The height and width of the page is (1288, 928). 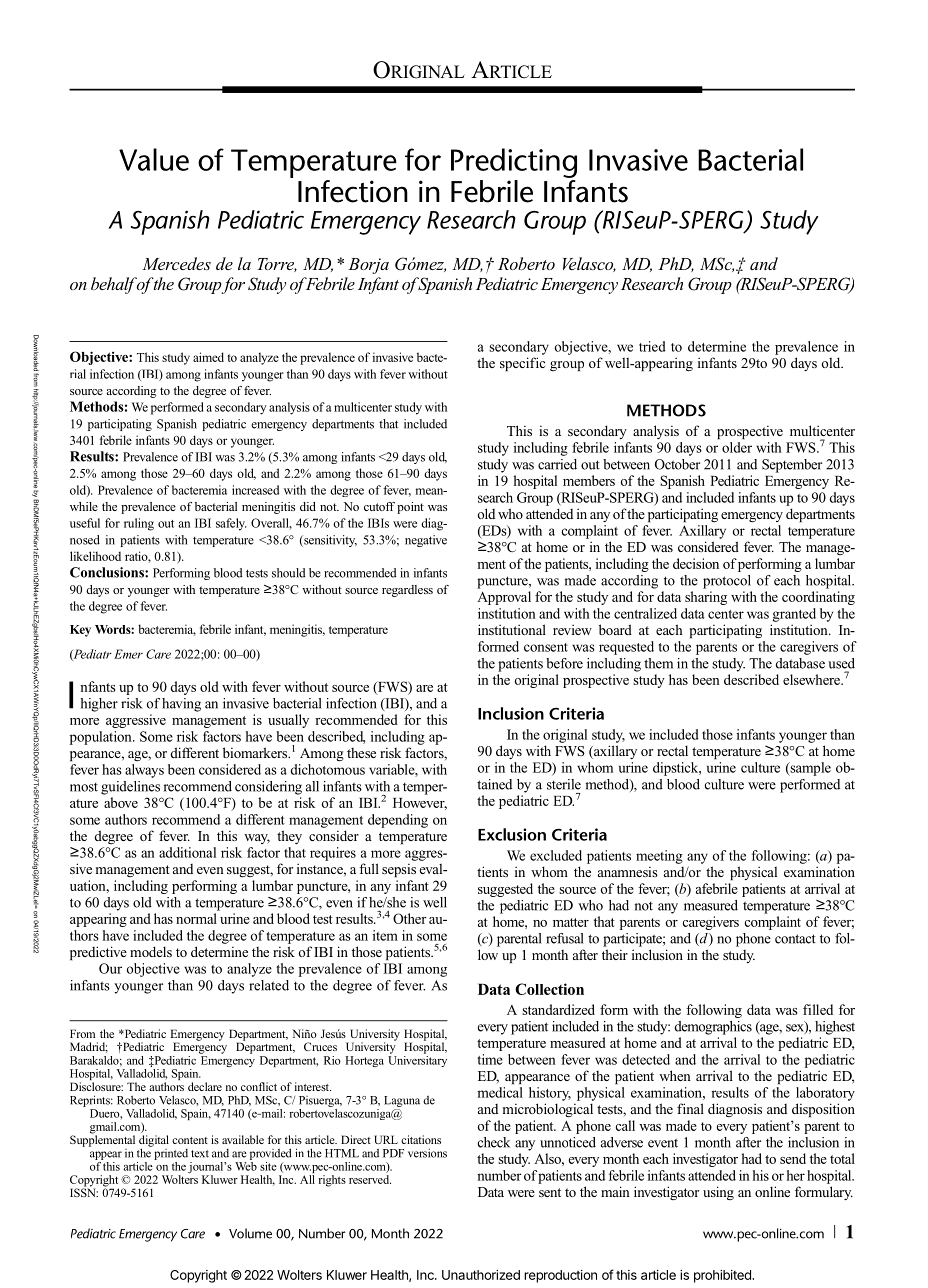 I want to click on tried, so click(x=652, y=346).
